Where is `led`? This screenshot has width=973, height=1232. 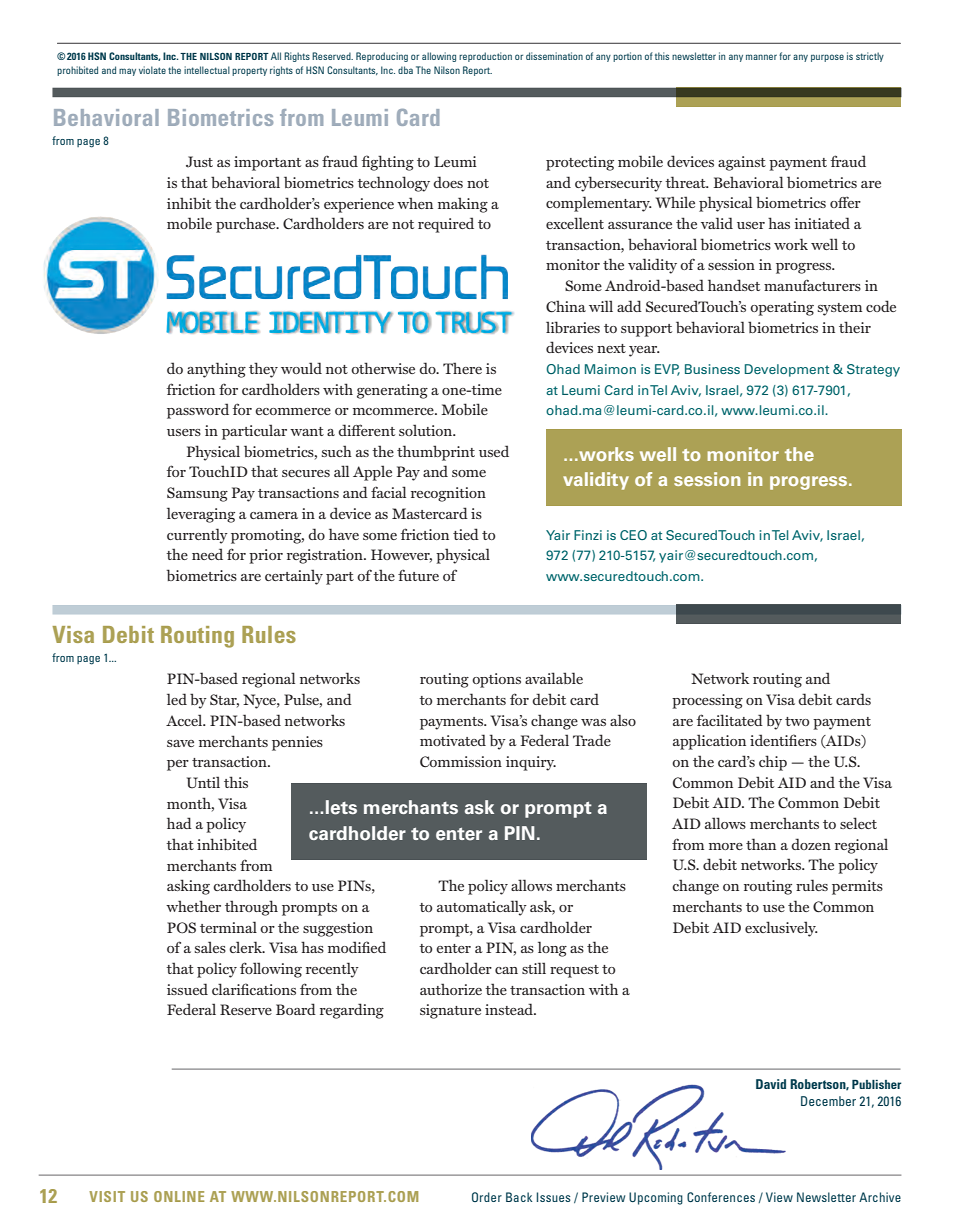 led is located at coordinates (177, 699).
